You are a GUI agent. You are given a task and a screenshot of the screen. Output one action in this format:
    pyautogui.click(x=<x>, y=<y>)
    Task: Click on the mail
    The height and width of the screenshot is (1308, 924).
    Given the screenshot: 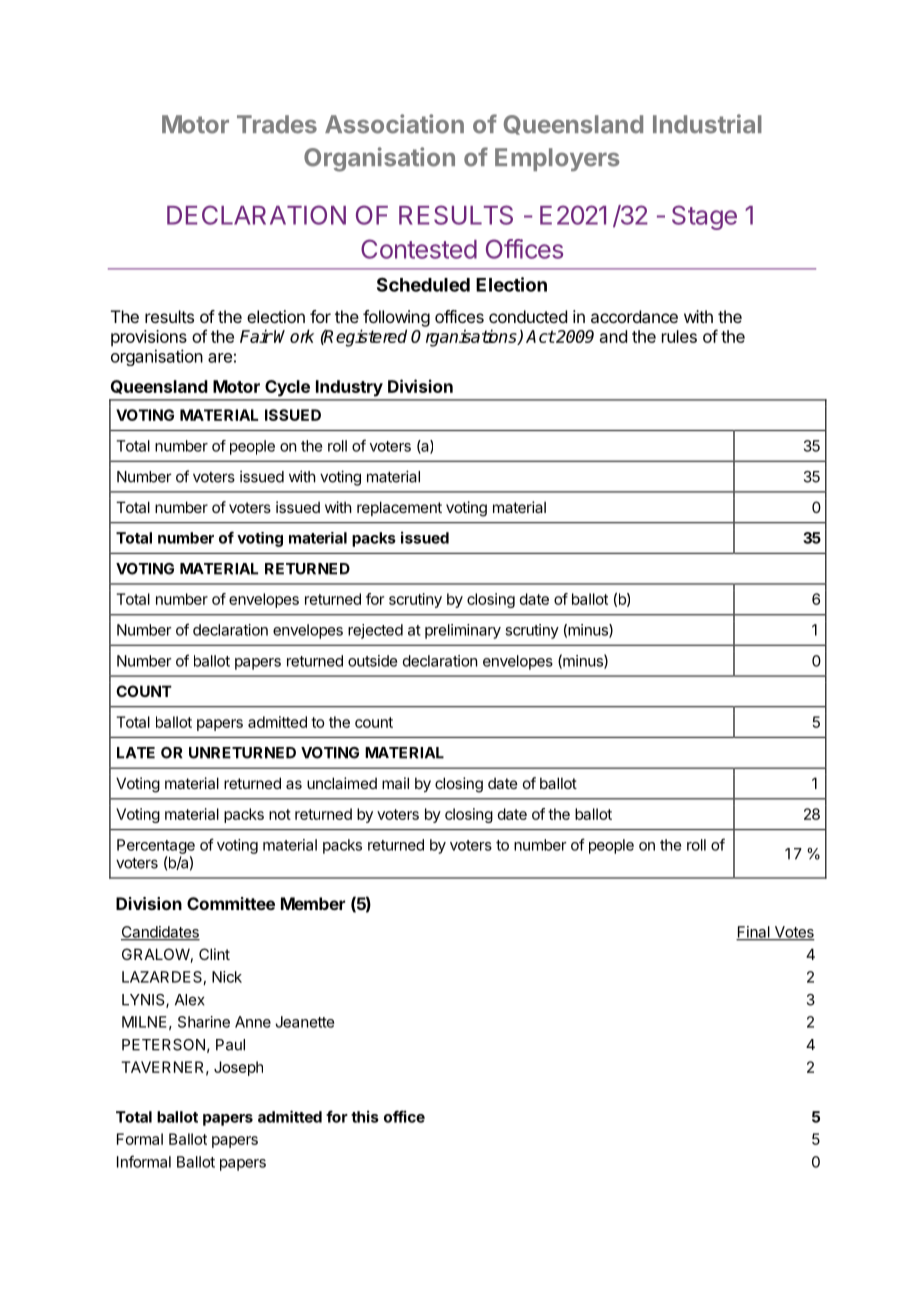 What is the action you would take?
    pyautogui.click(x=395, y=783)
